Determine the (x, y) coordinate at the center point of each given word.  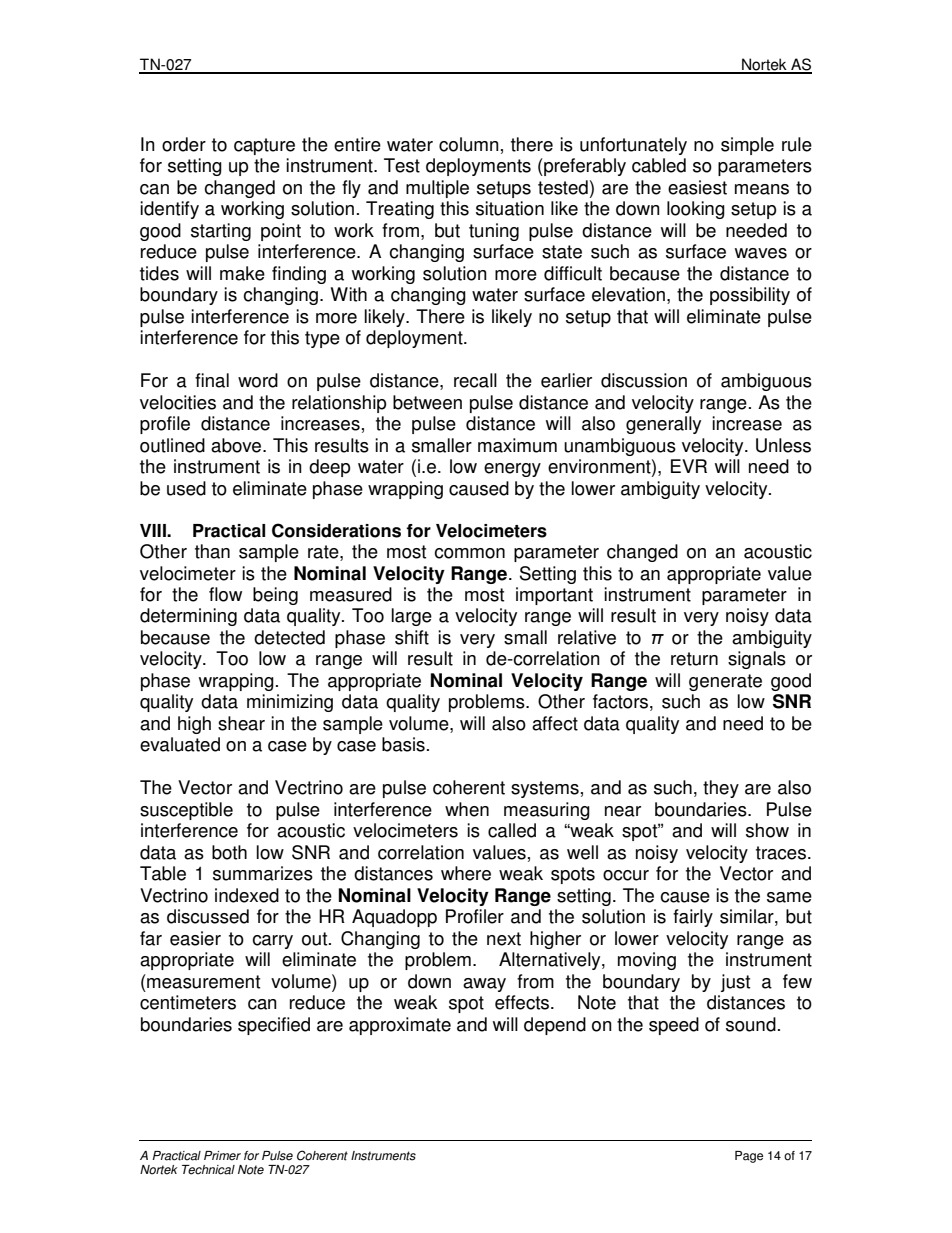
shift (412, 637)
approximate (400, 1026)
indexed (247, 895)
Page (749, 1157)
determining (188, 617)
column (469, 144)
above (237, 445)
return (694, 659)
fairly (693, 918)
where (466, 873)
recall (475, 380)
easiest (697, 187)
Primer (222, 1156)
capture (264, 146)
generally (663, 425)
